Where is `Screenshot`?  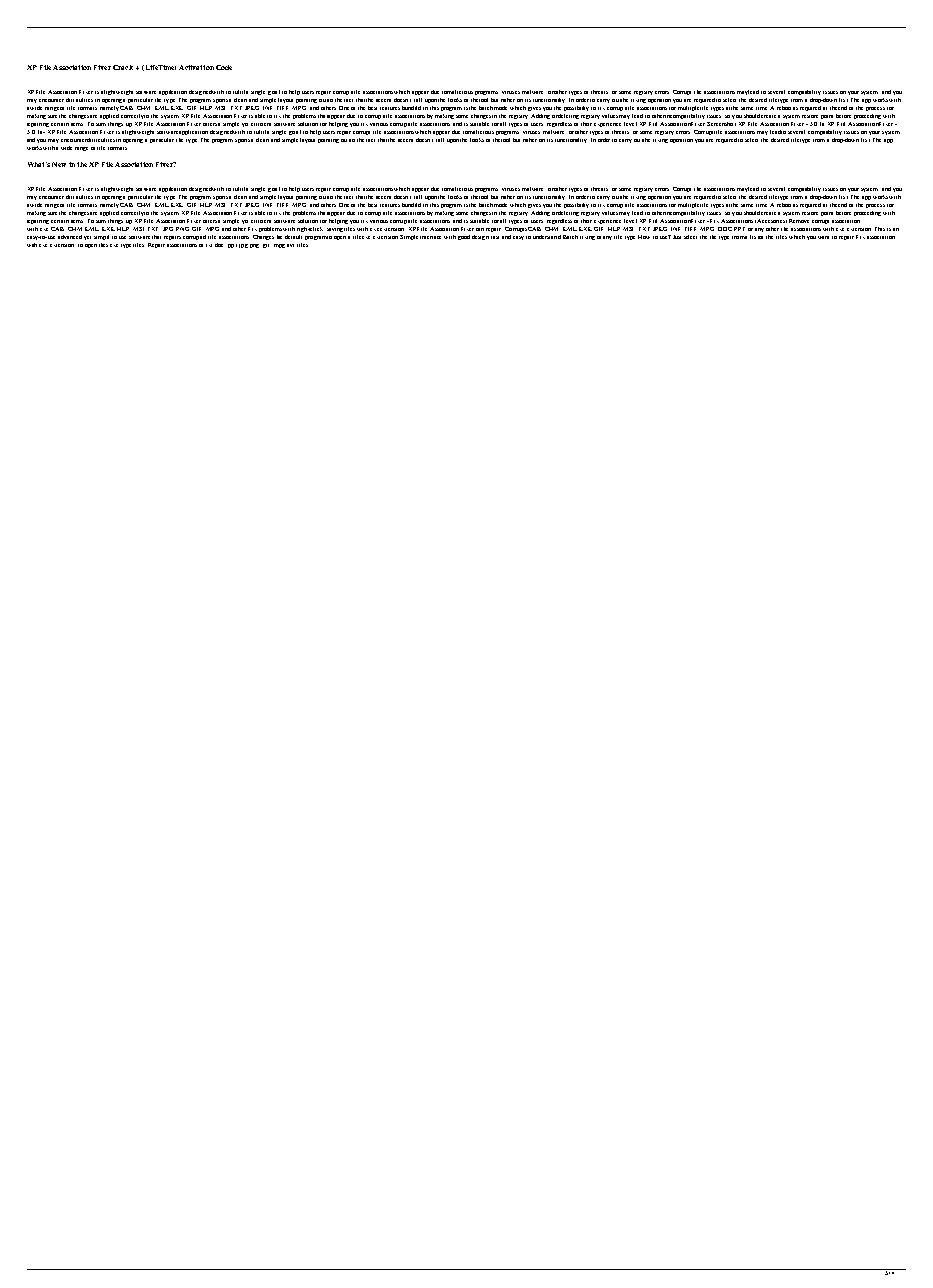
Screenshot is located at coordinates (721, 124).
